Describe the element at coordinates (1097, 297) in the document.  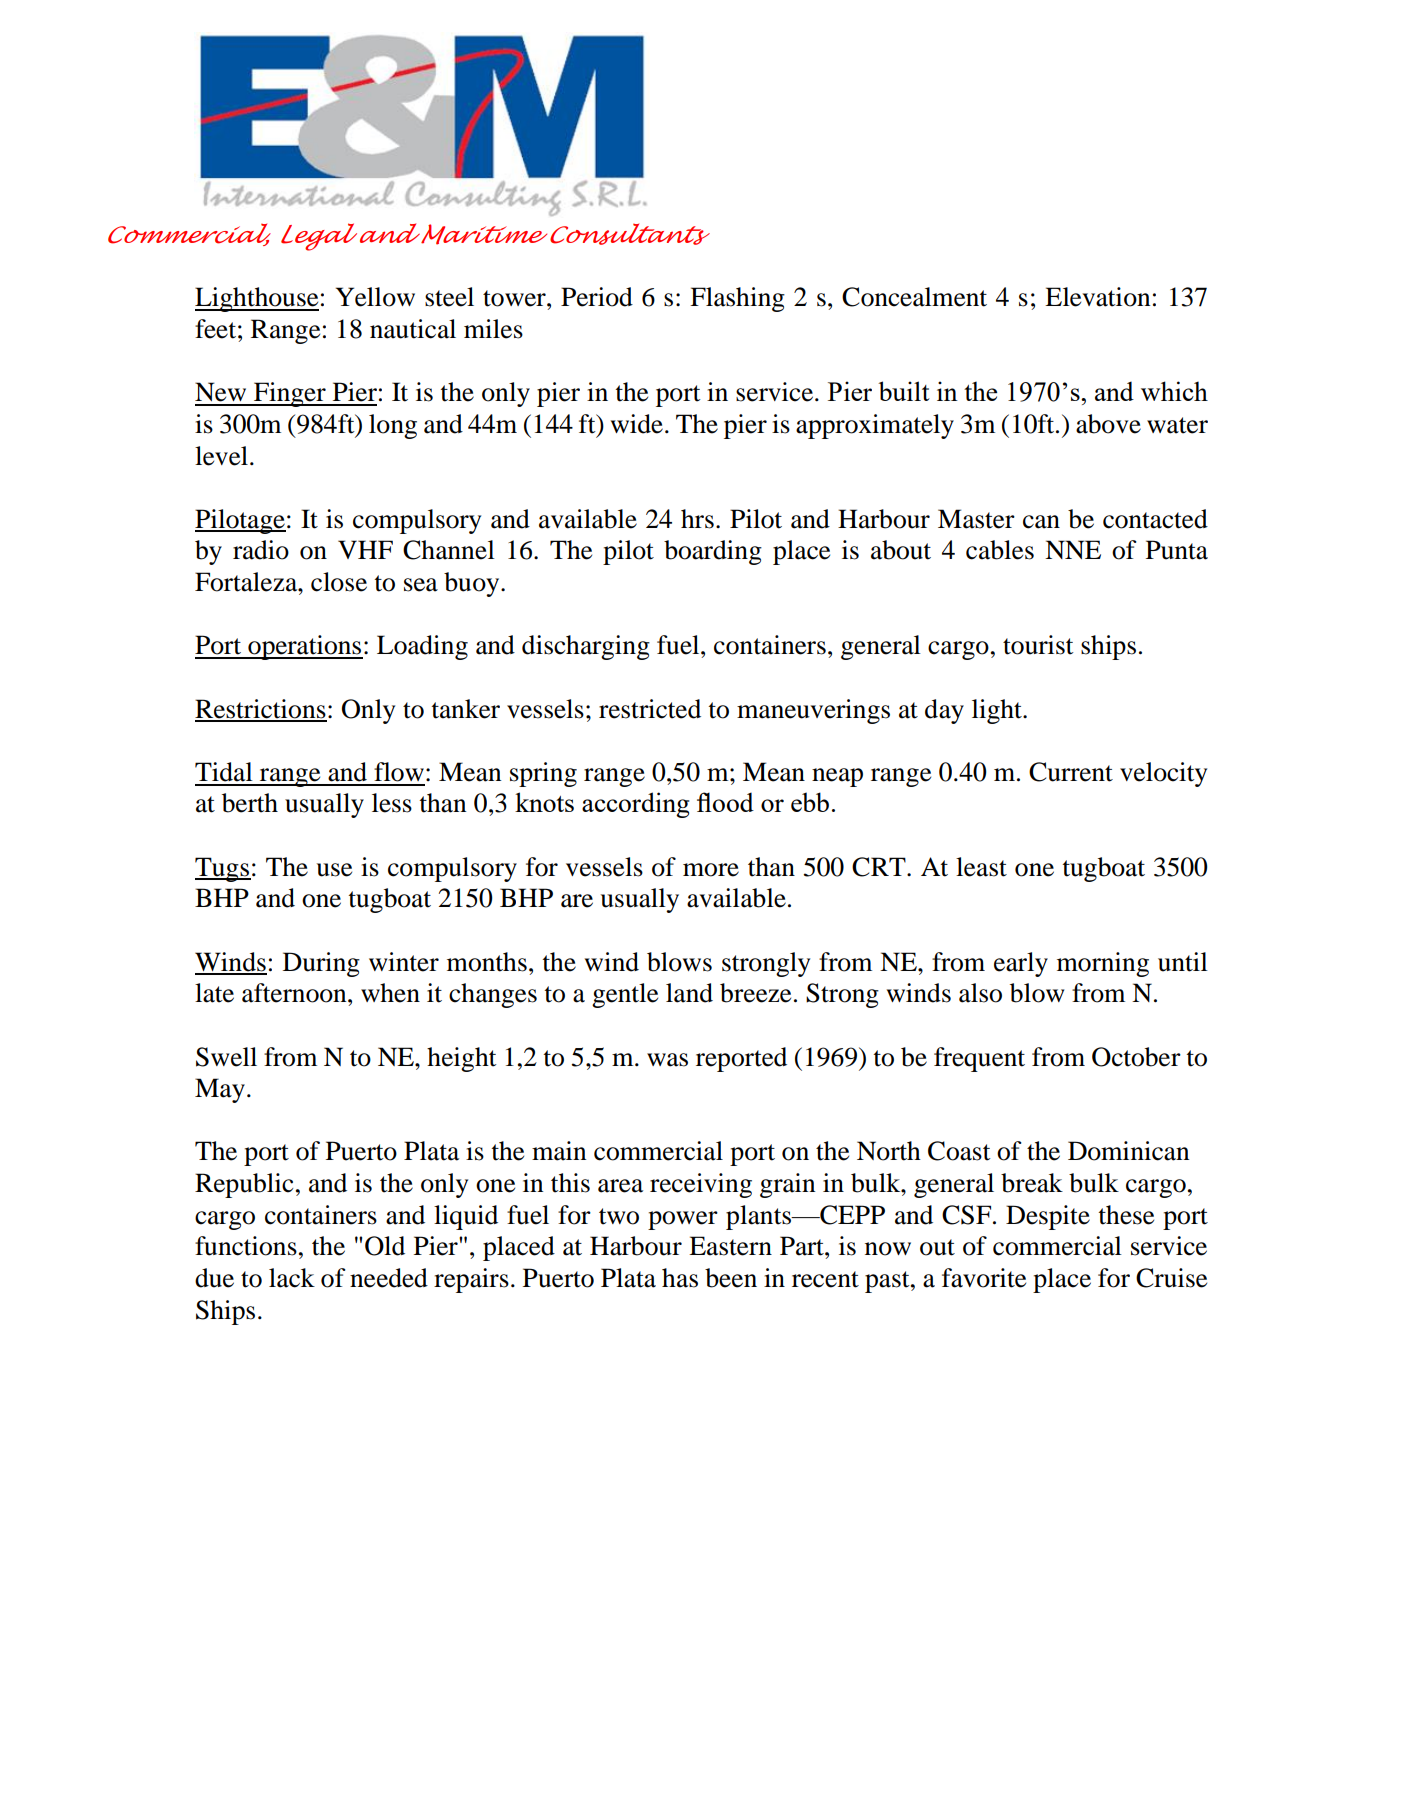
I see `Elevation` at that location.
